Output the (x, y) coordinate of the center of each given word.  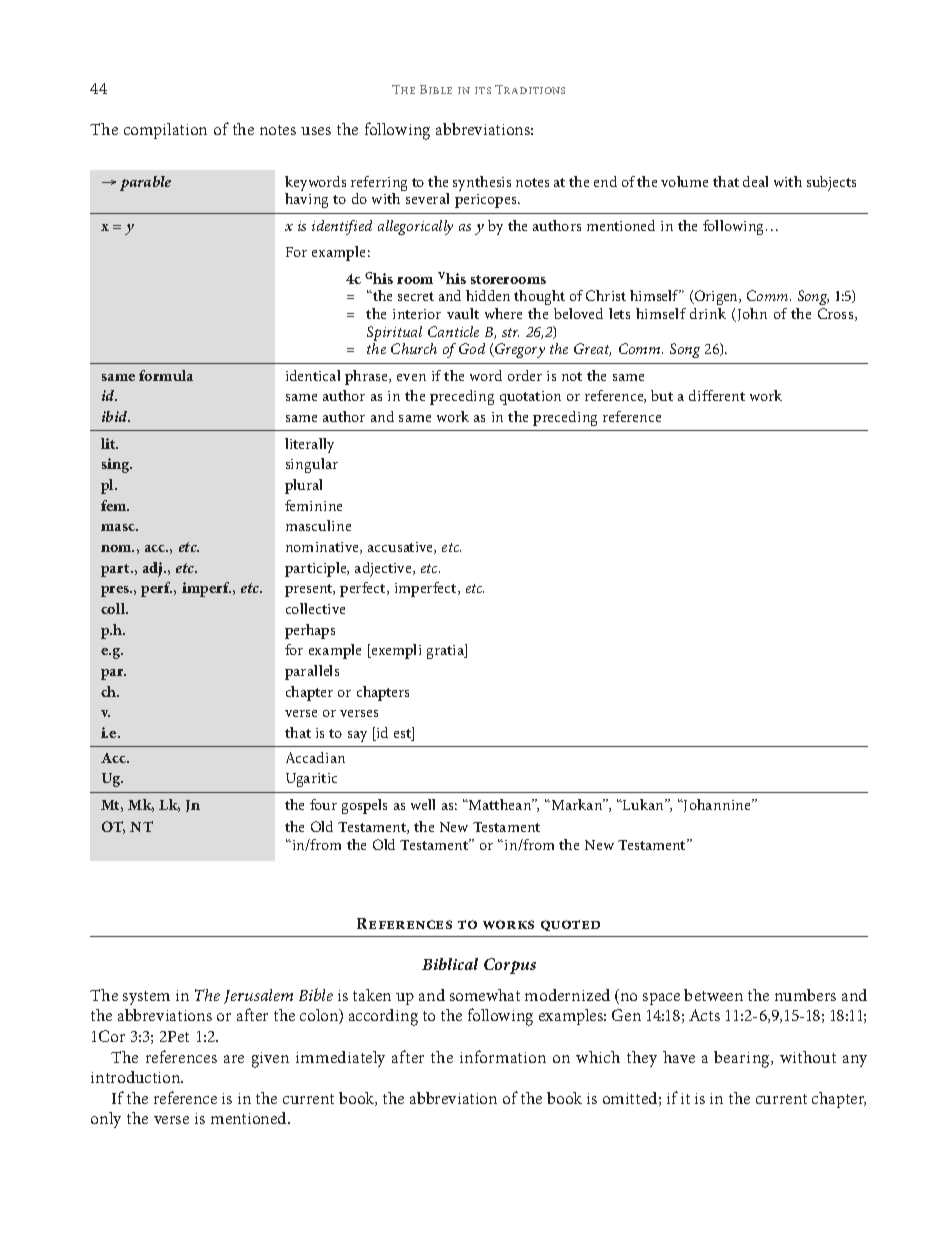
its (483, 90)
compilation (165, 131)
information (503, 1056)
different (717, 395)
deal (755, 181)
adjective (384, 569)
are (234, 1059)
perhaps (310, 631)
